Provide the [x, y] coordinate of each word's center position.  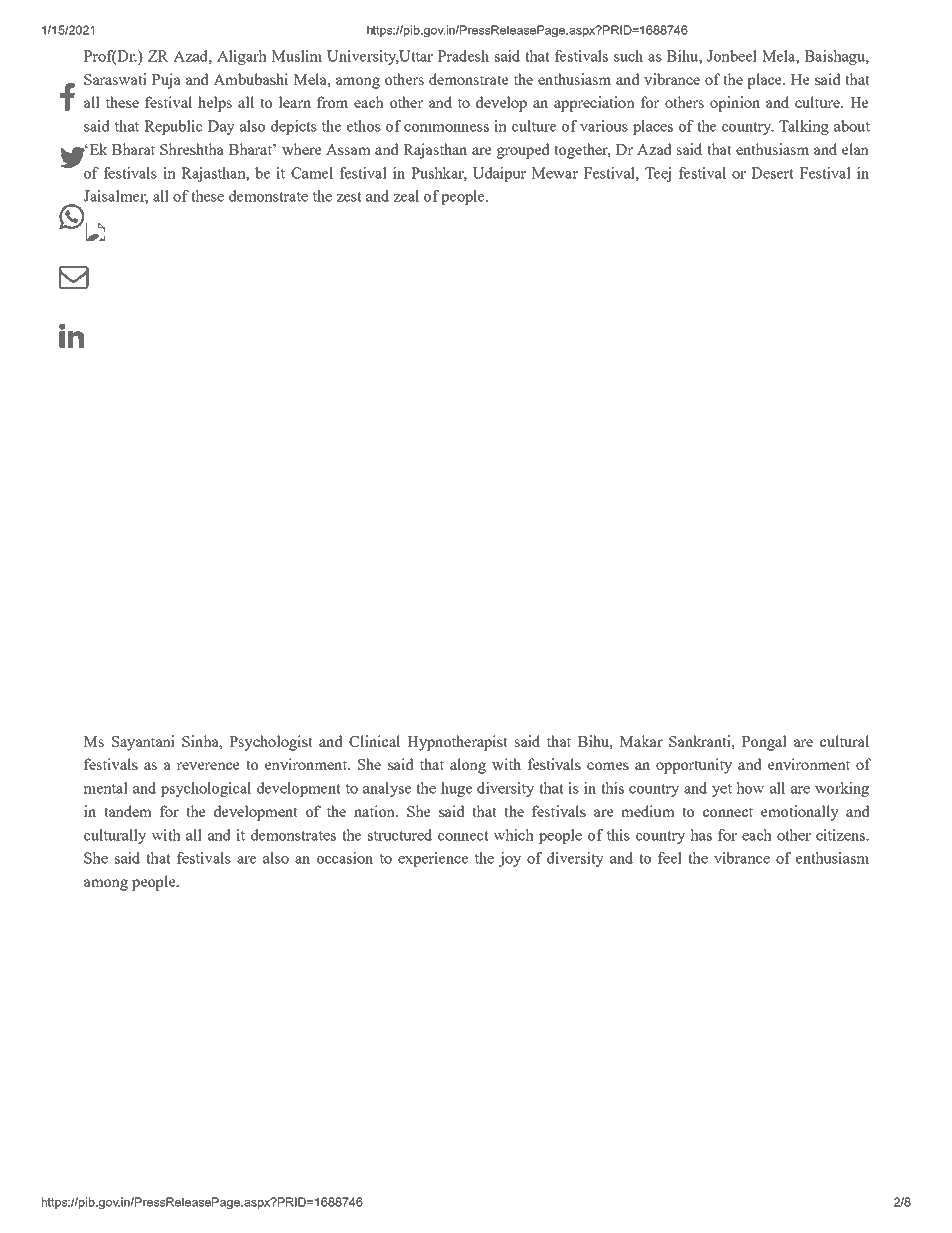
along [468, 766]
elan [855, 149]
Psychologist [271, 743]
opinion [735, 104]
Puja [166, 81]
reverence [208, 766]
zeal [406, 196]
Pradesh [463, 56]
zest [349, 197]
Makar [641, 741]
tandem [128, 811]
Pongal [764, 743]
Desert [772, 173]
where [302, 149]
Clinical [374, 741]
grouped [523, 151]
